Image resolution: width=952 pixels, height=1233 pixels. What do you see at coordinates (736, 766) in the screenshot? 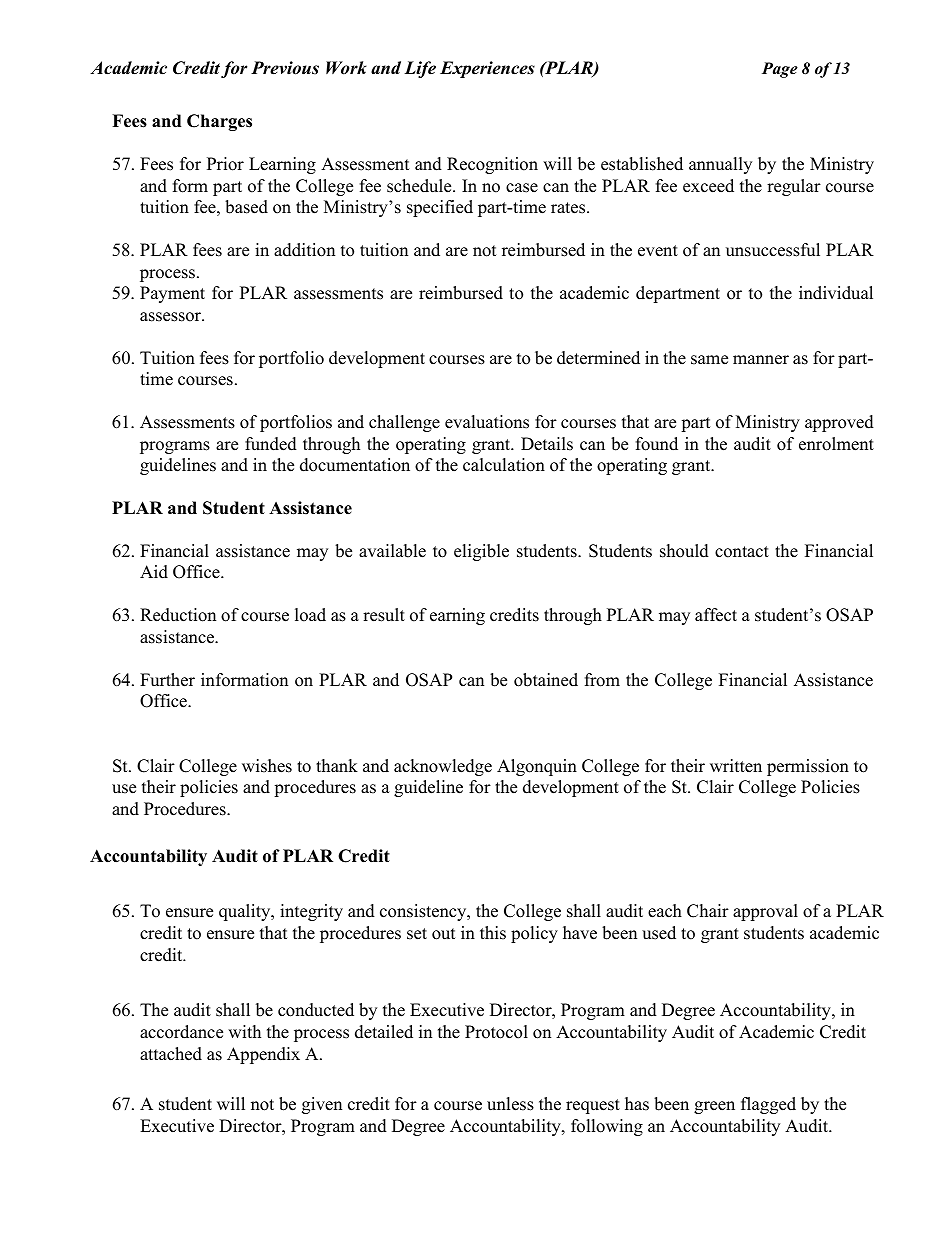
I see `written` at bounding box center [736, 766].
